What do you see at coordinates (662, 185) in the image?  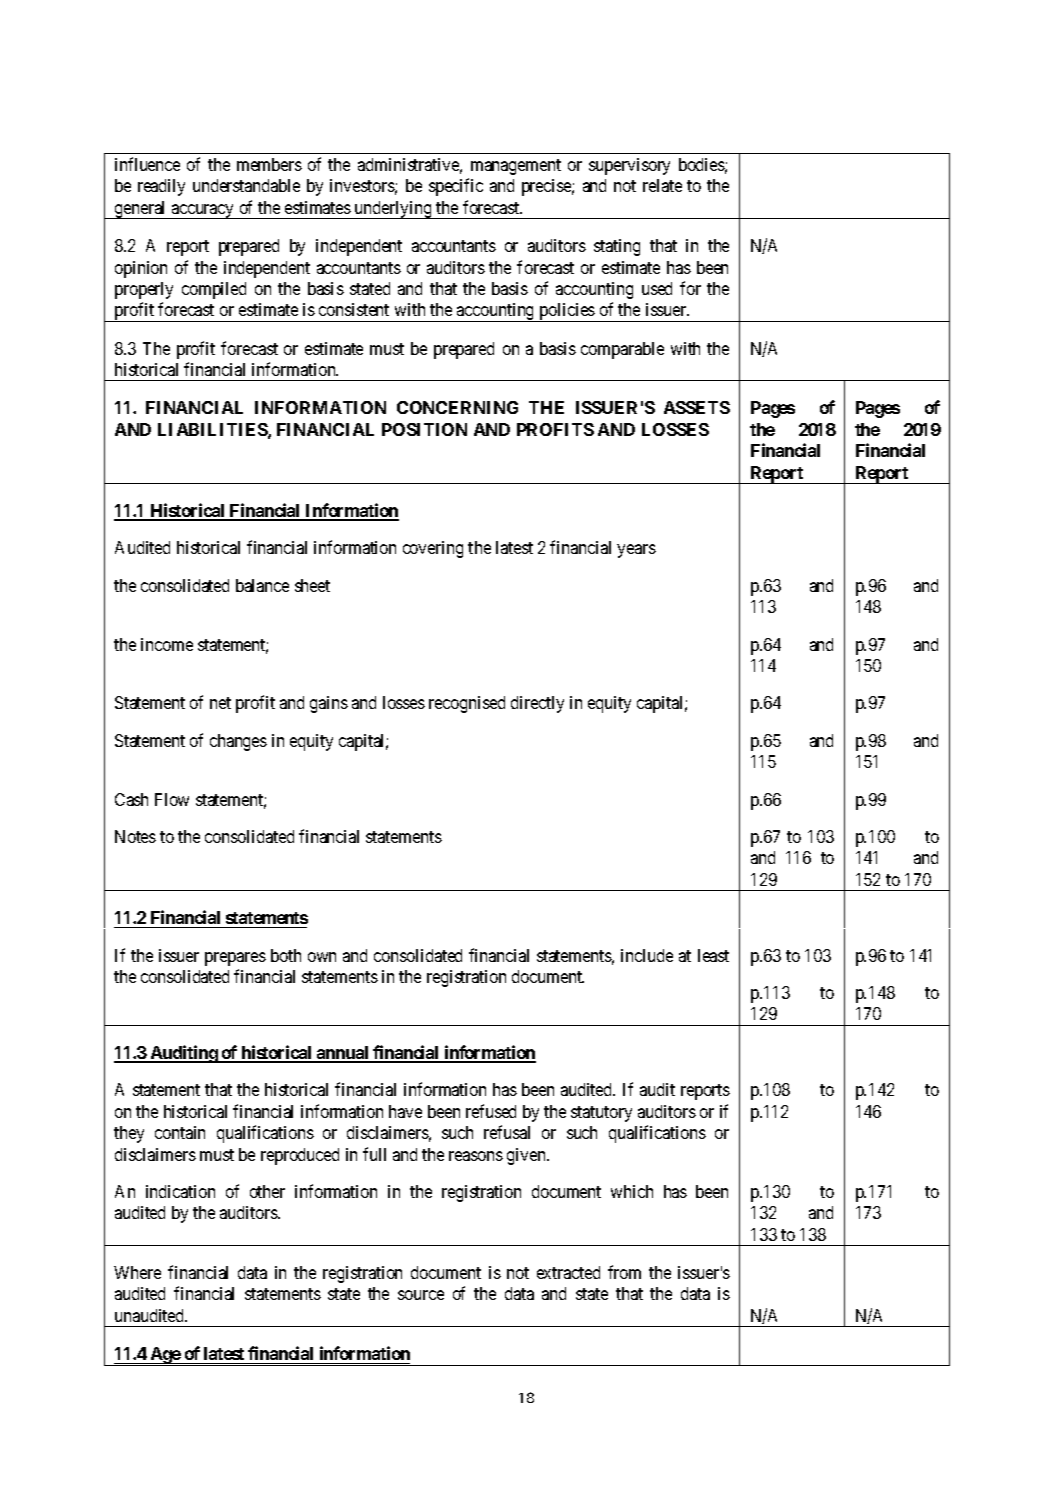 I see `relate` at bounding box center [662, 185].
